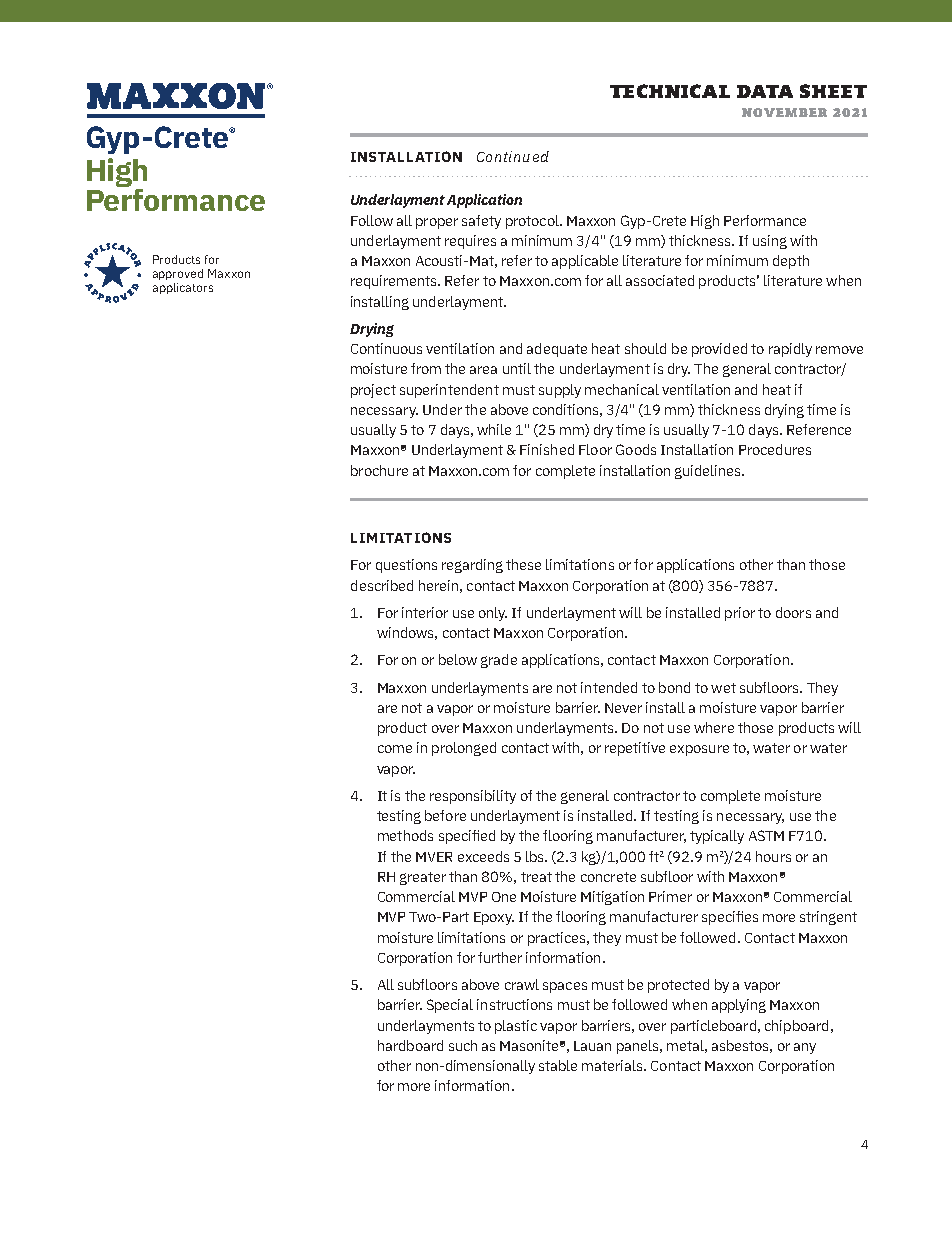 This page has width=952, height=1233. What do you see at coordinates (523, 564) in the page?
I see `these` at bounding box center [523, 564].
